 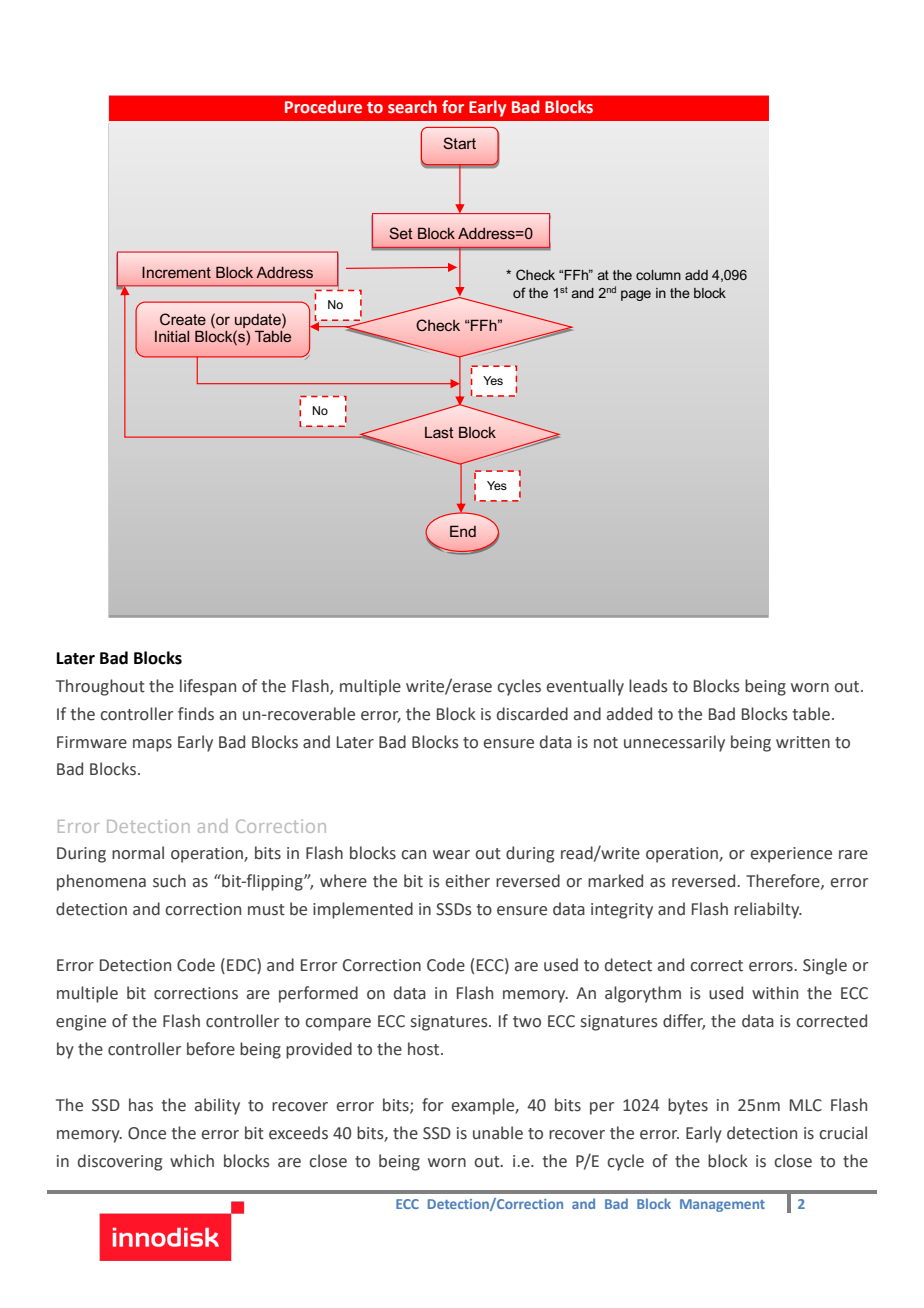 I want to click on Increment, so click(x=176, y=272).
